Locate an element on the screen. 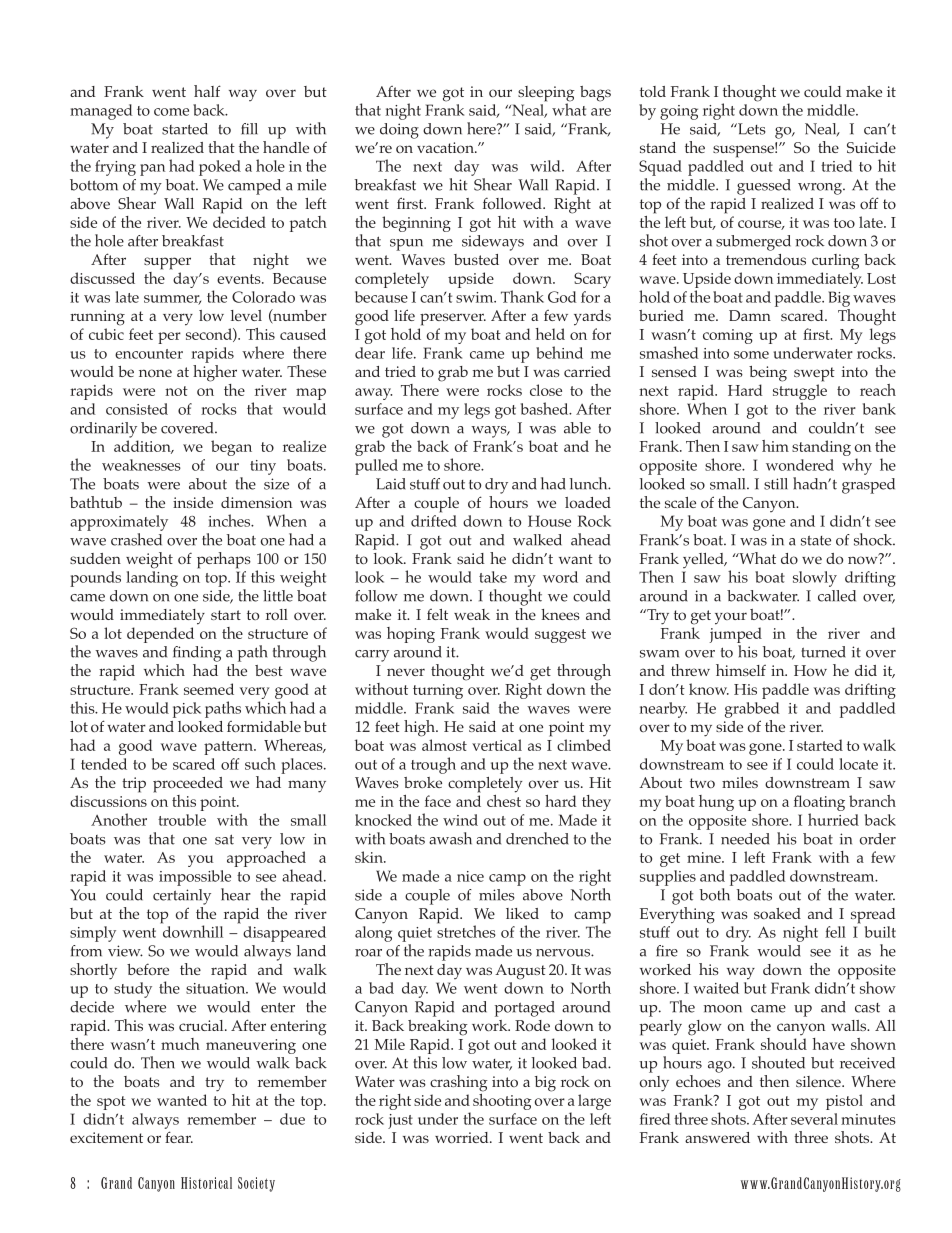 This screenshot has width=952, height=1233. being is located at coordinates (768, 374).
